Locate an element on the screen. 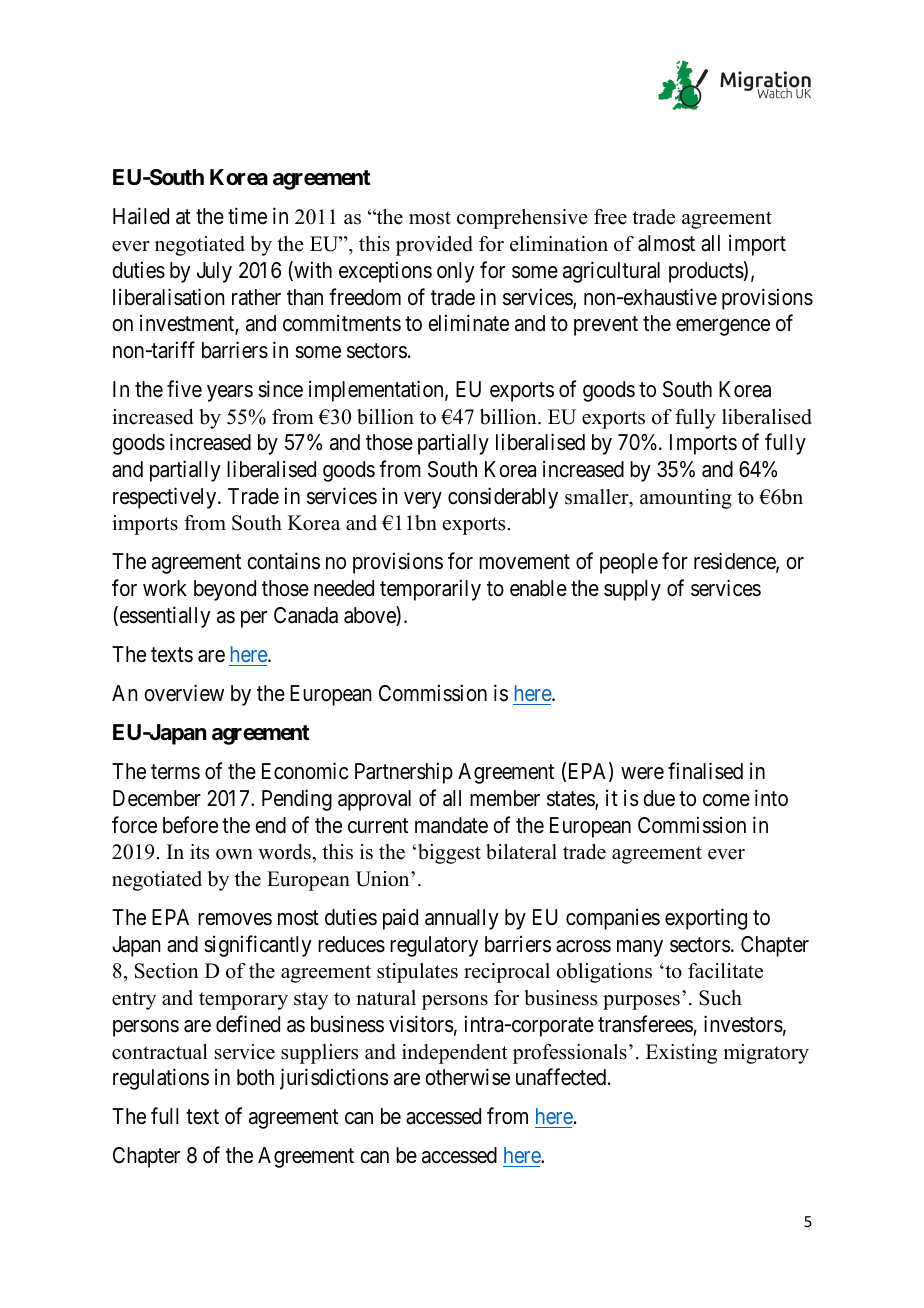 Image resolution: width=924 pixels, height=1308 pixels. contractual is located at coordinates (160, 1052).
